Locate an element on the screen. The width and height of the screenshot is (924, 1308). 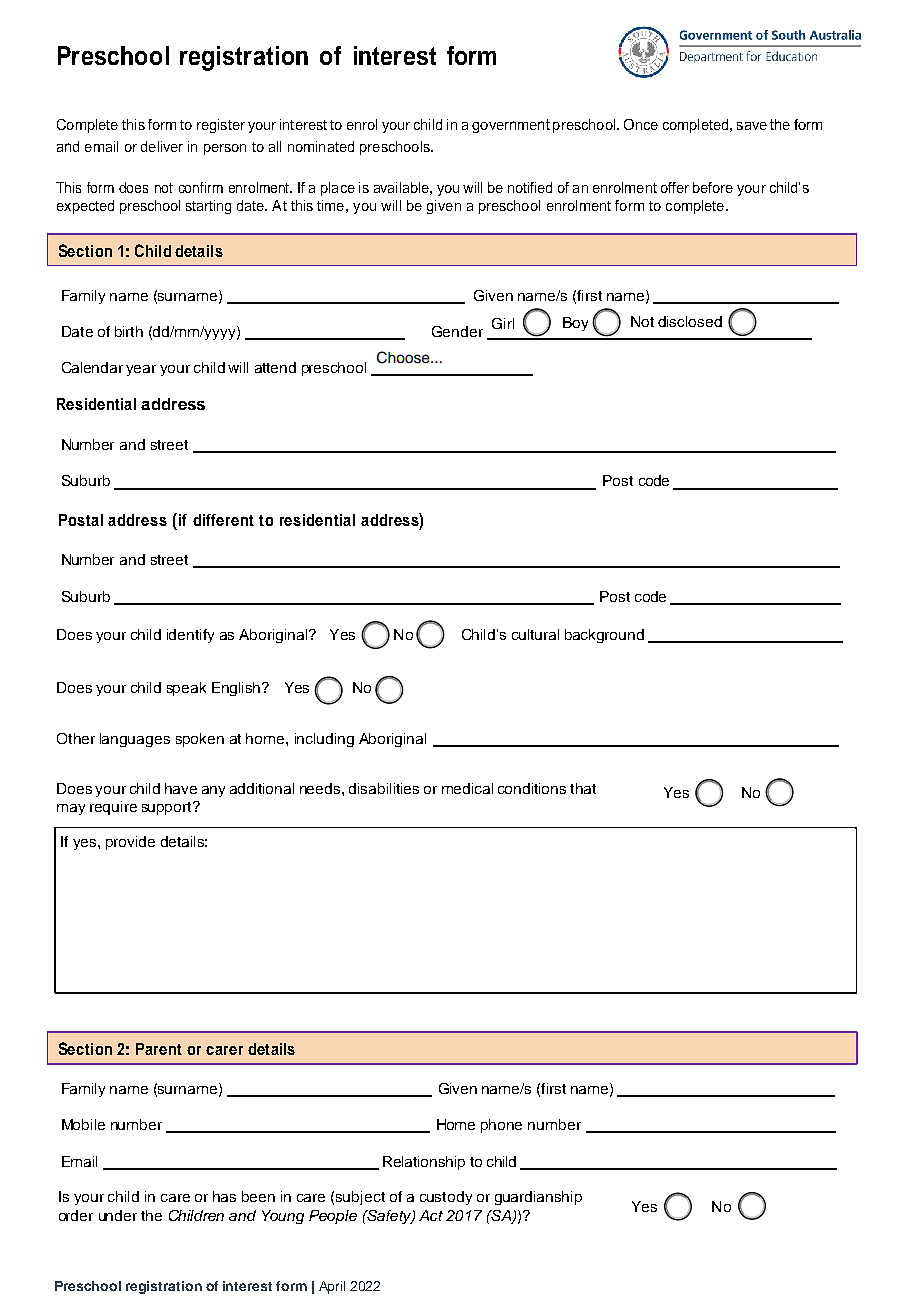
place is located at coordinates (338, 189).
